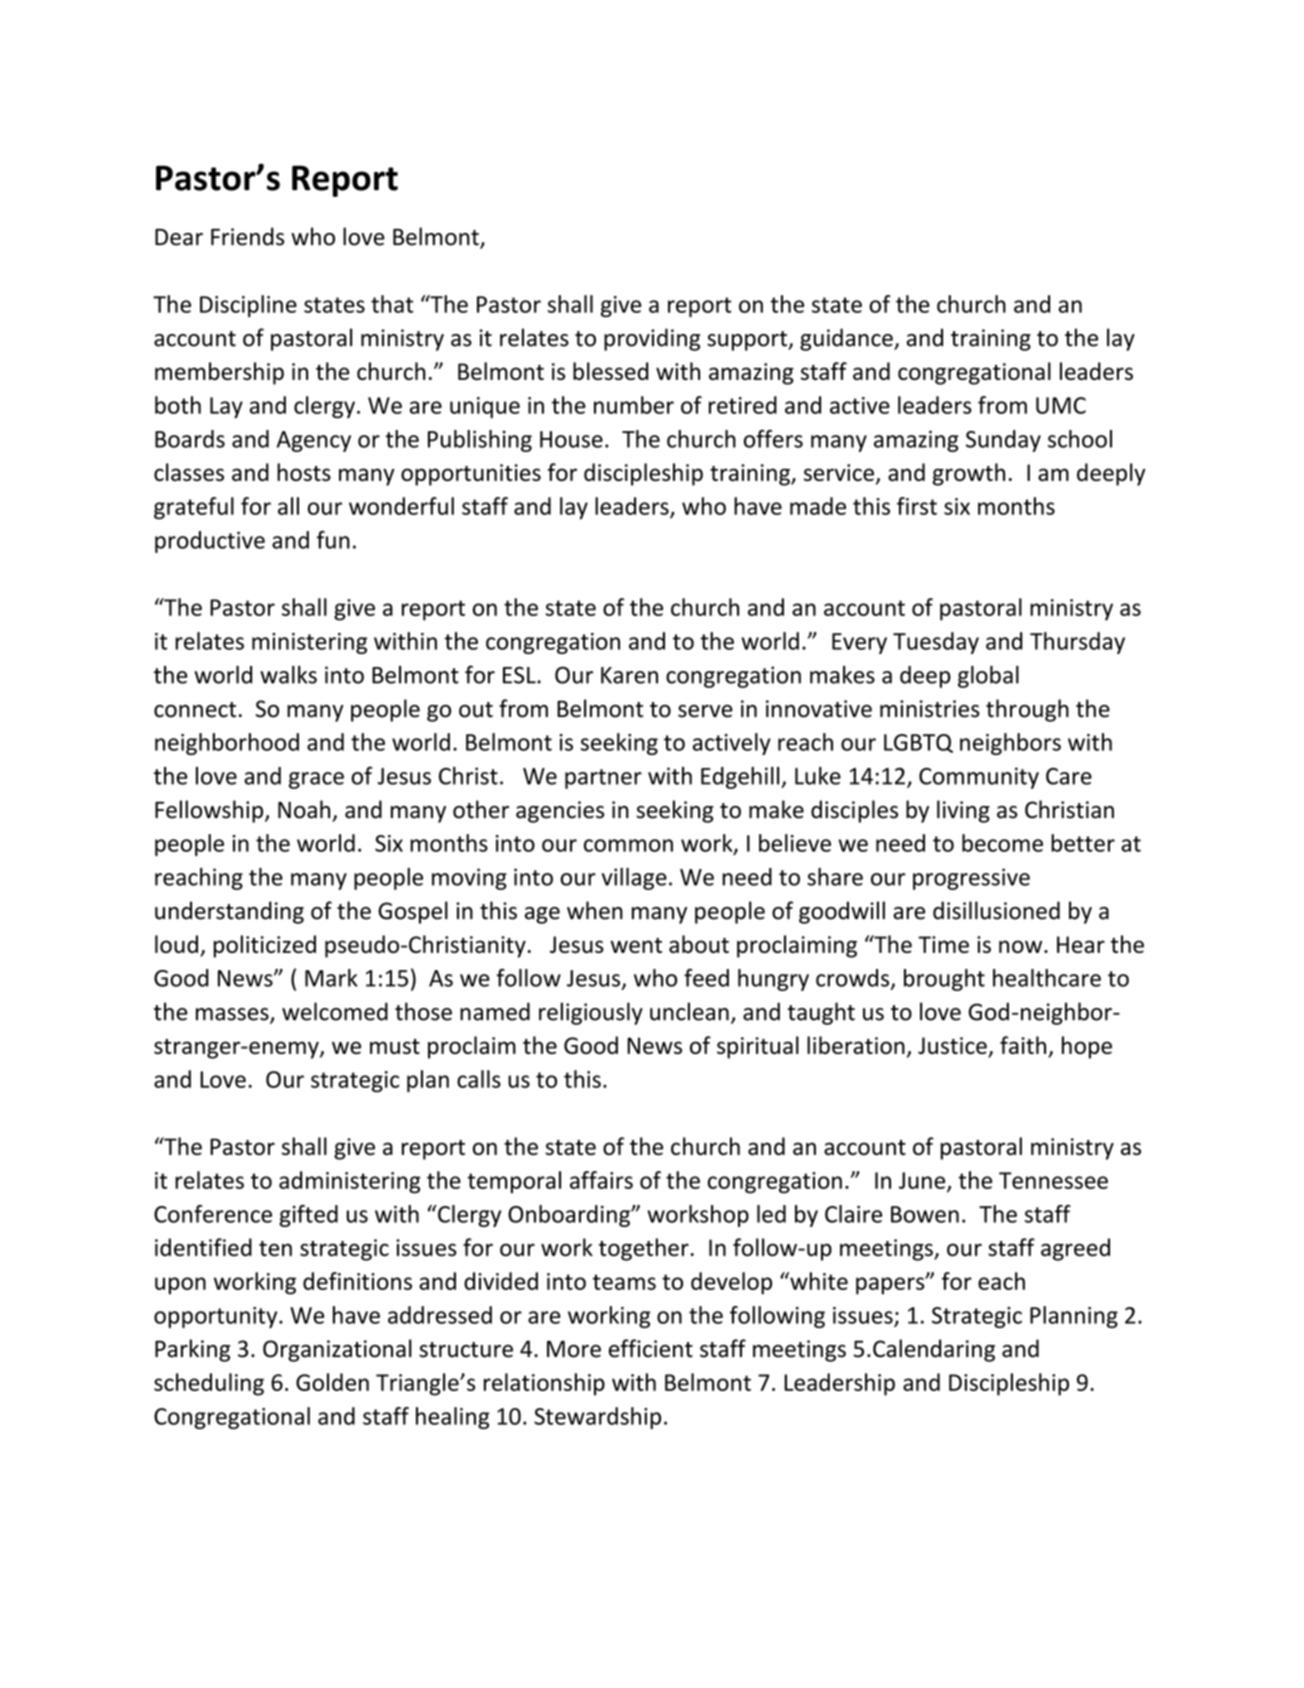 The image size is (1304, 1688). Describe the element at coordinates (652, 339) in the page. I see `providing` at that location.
